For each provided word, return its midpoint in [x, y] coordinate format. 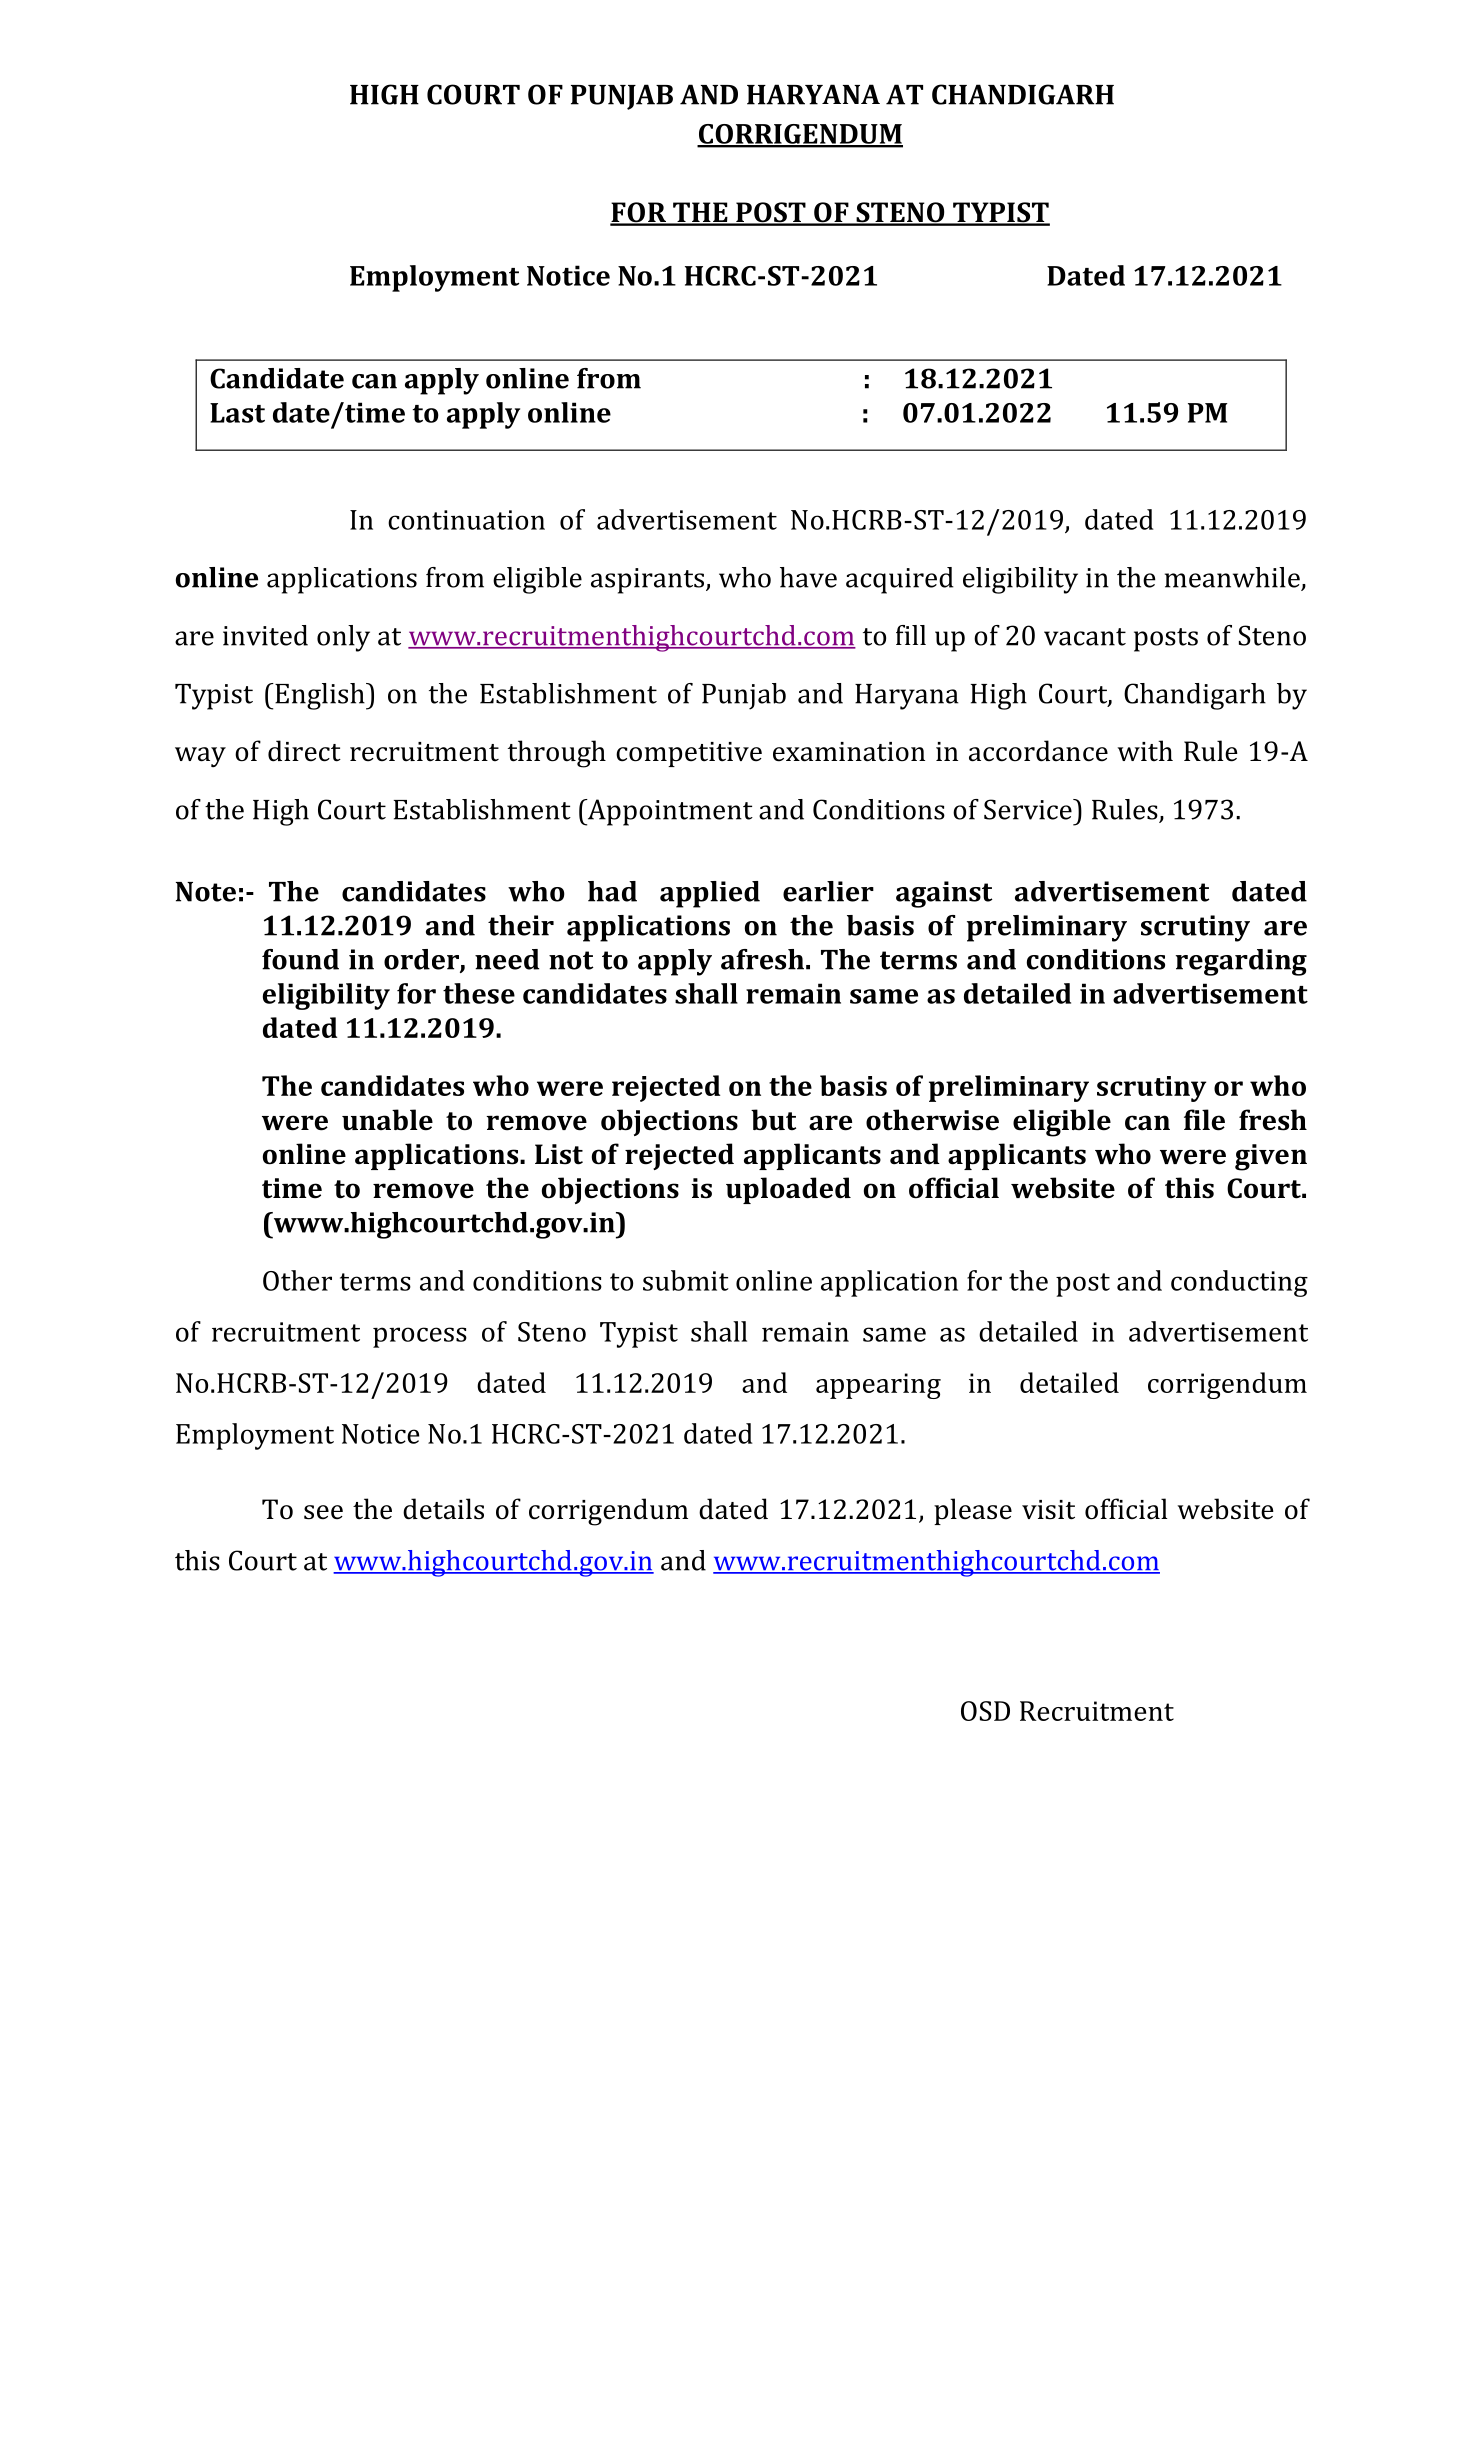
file [1204, 1120]
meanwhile [1233, 578]
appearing [878, 1386]
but [773, 1120]
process [420, 1337]
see [323, 1512]
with [1145, 751]
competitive [689, 754]
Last [237, 413]
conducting [1239, 1283]
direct [304, 751]
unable [387, 1120]
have [808, 577]
